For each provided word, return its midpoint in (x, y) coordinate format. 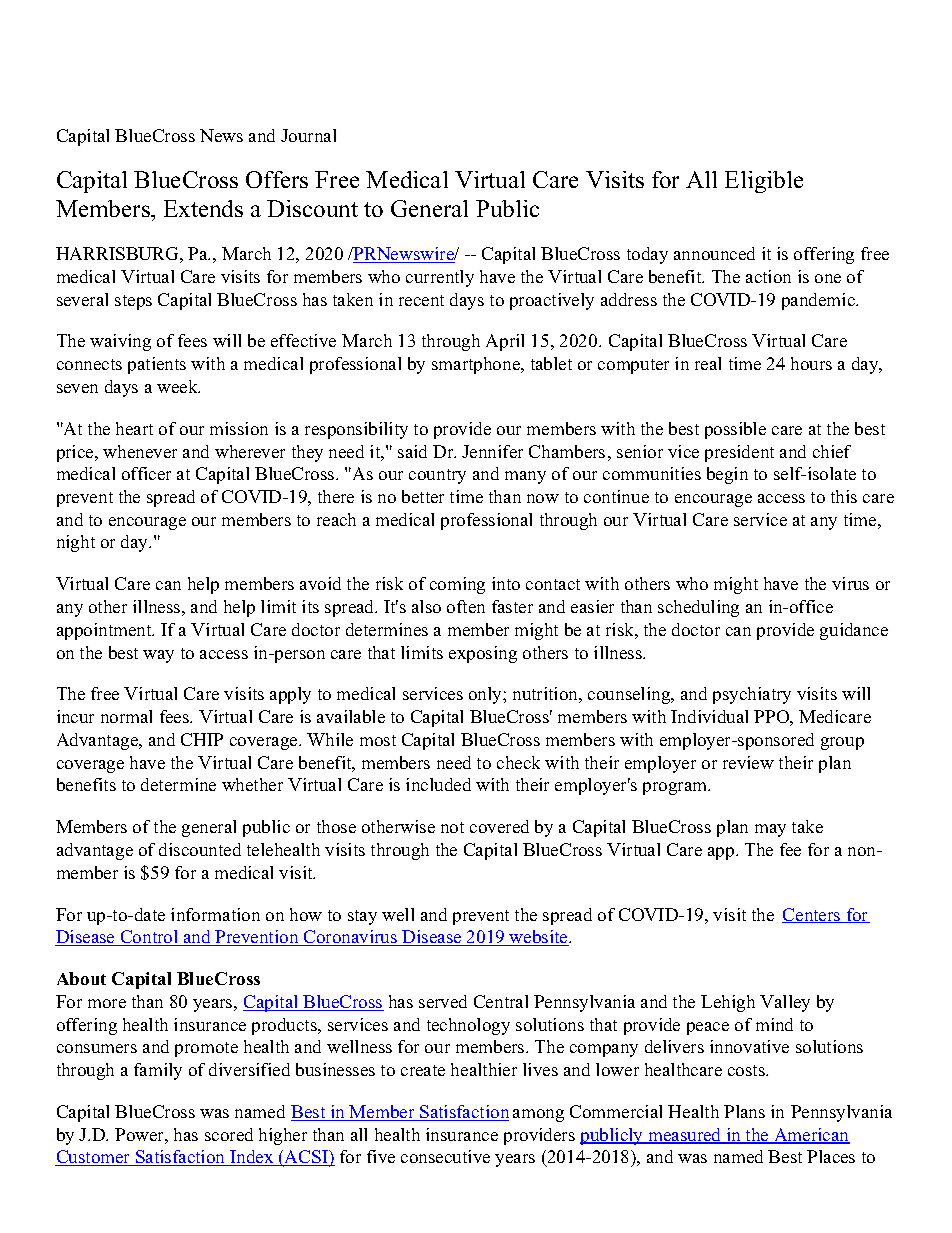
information (215, 914)
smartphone (477, 365)
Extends (203, 208)
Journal (308, 135)
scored (229, 1134)
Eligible (764, 182)
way (158, 656)
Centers (812, 915)
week (178, 386)
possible (735, 430)
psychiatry (752, 695)
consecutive (445, 1156)
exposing (483, 654)
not (452, 827)
